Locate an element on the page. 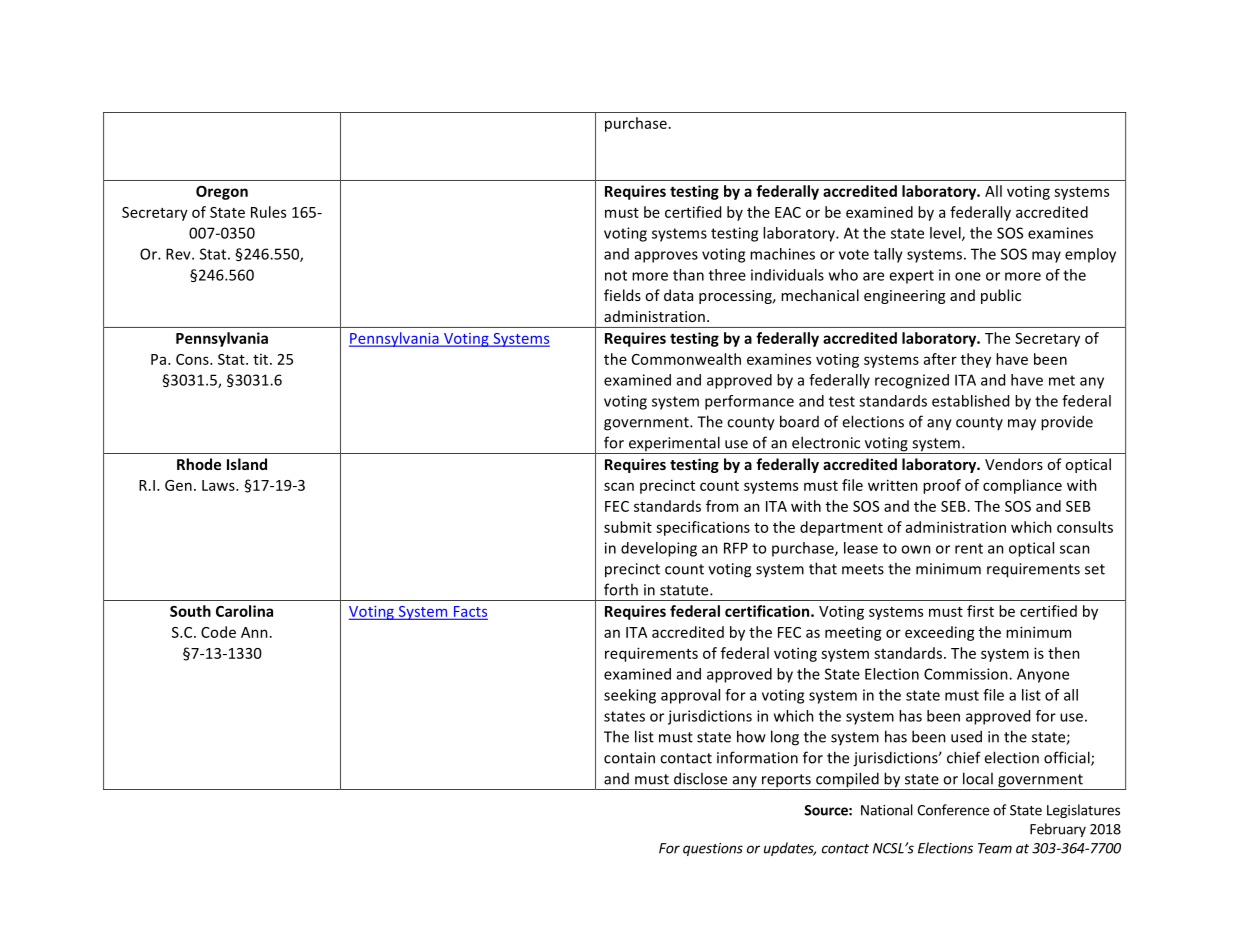  seeking is located at coordinates (630, 696).
